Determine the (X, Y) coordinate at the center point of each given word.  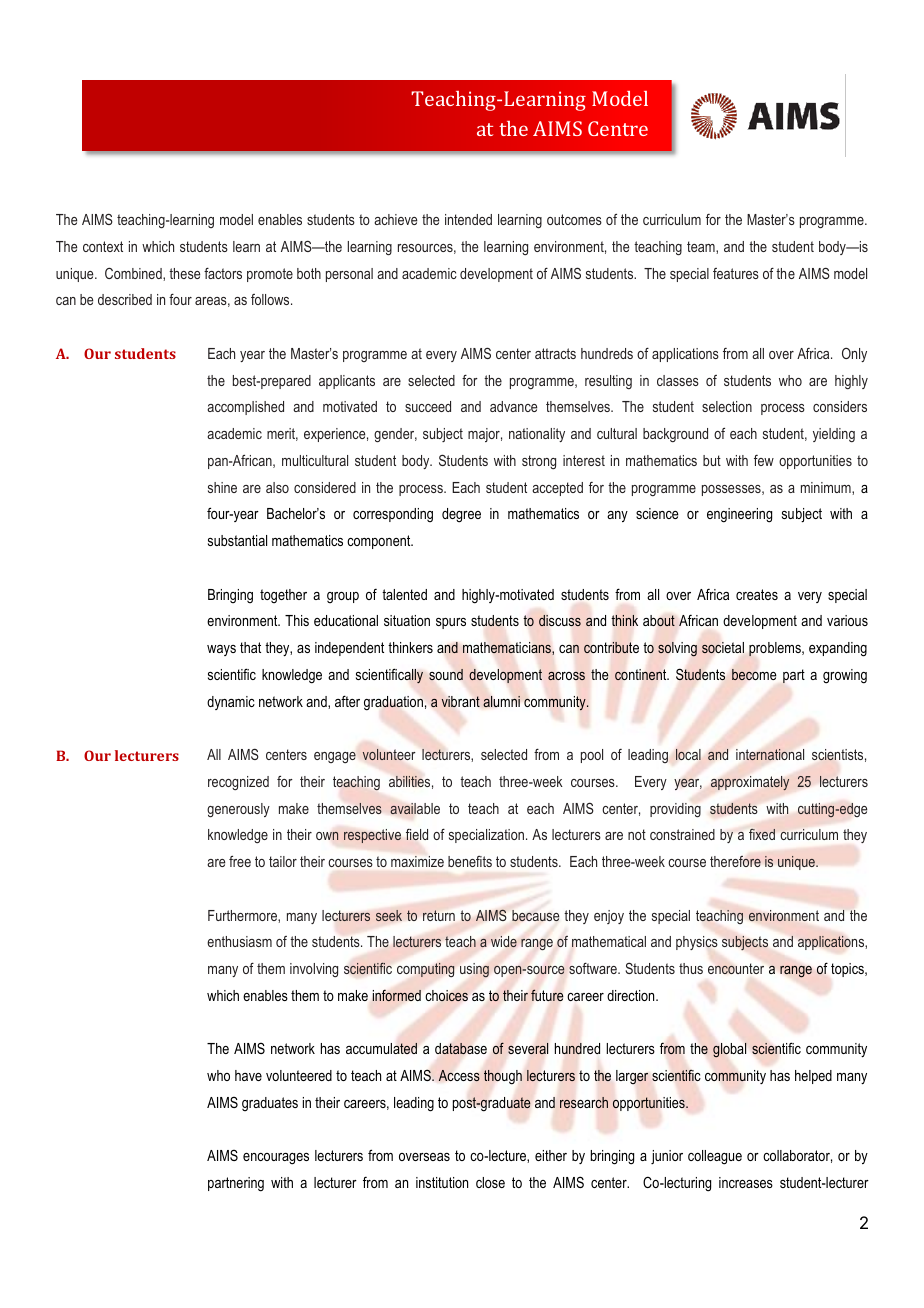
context (103, 246)
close (490, 1182)
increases (746, 1182)
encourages (276, 1159)
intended (468, 219)
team (702, 246)
